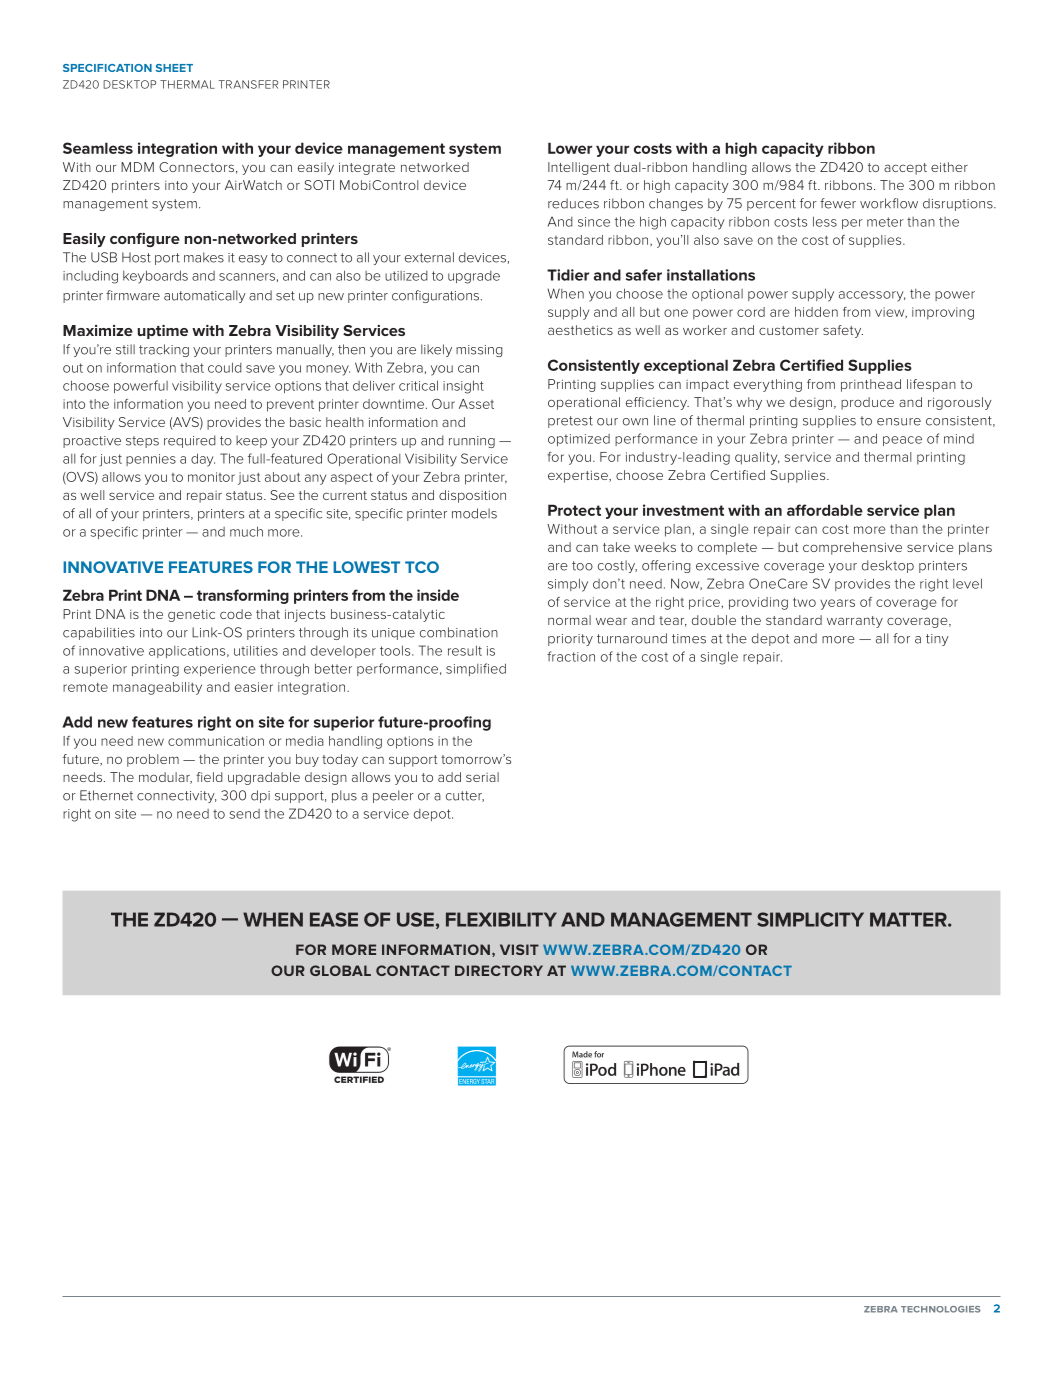  I want to click on accept, so click(905, 169).
